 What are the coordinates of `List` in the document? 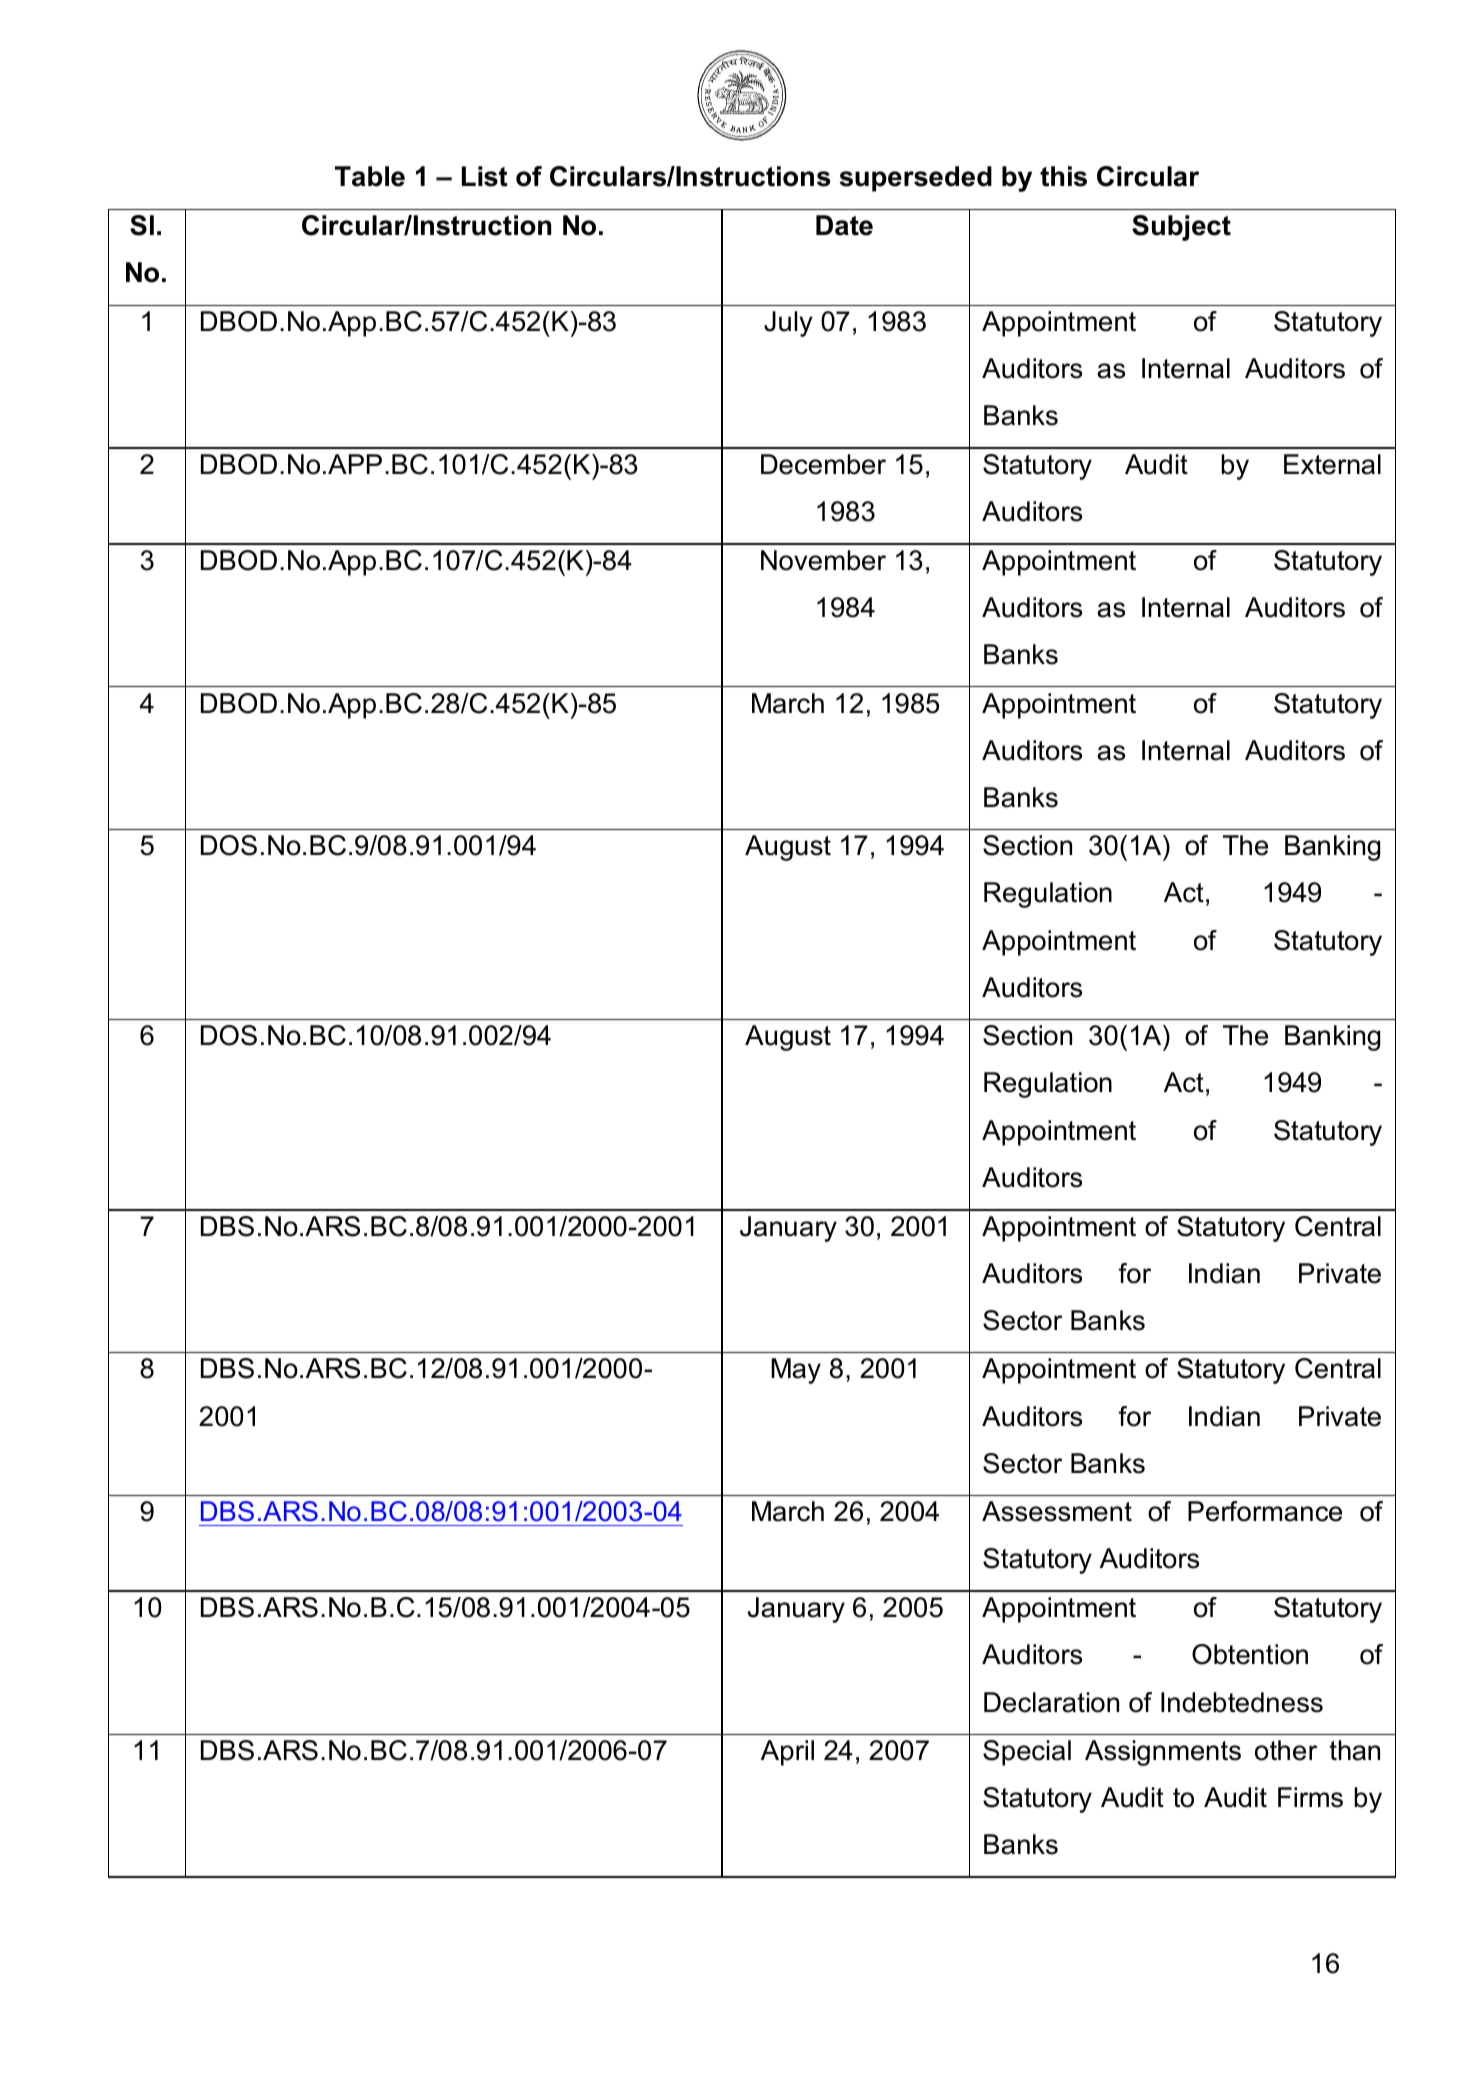 It's located at (485, 176).
